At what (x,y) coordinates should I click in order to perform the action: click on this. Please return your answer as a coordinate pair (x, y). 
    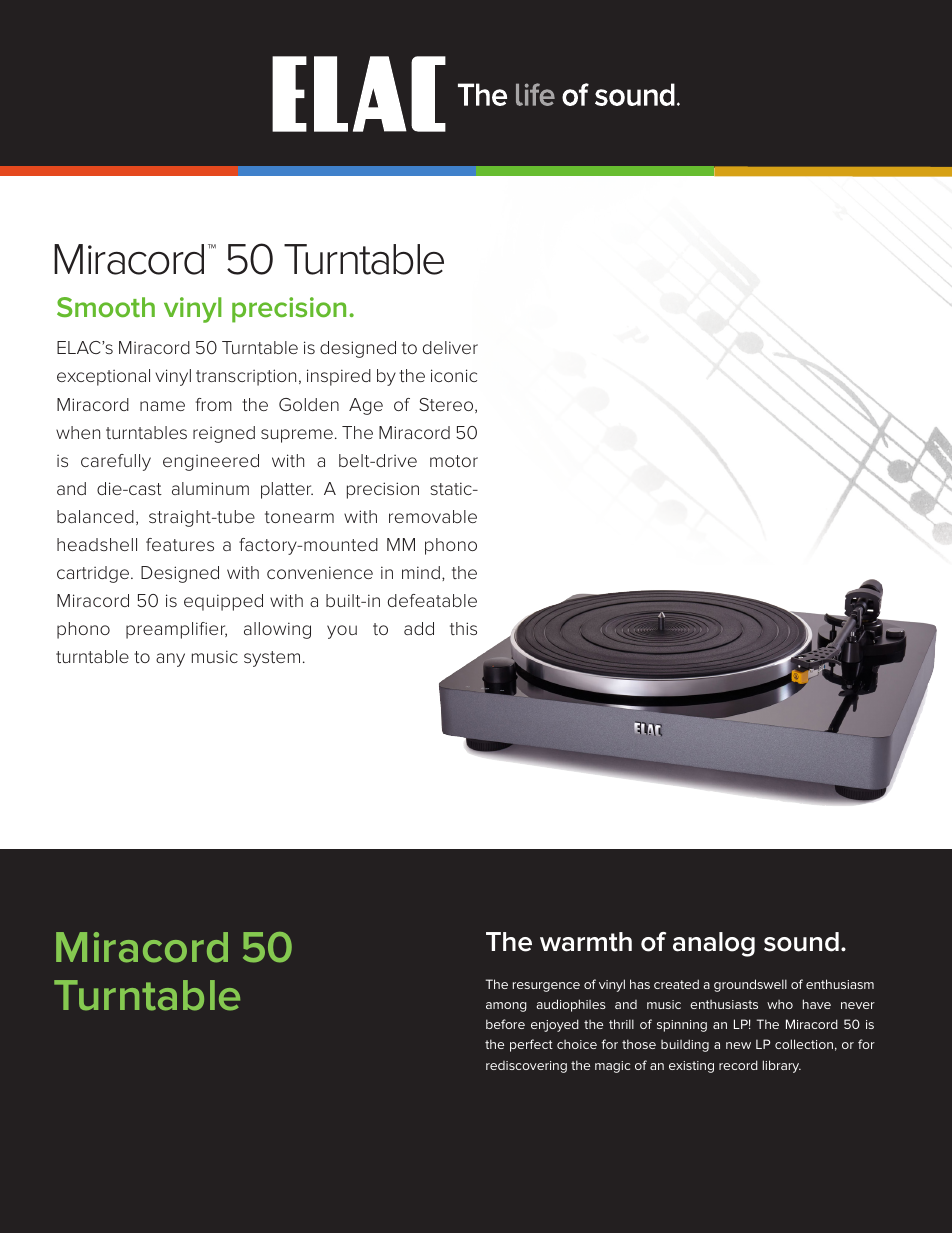
    Looking at the image, I should click on (463, 628).
